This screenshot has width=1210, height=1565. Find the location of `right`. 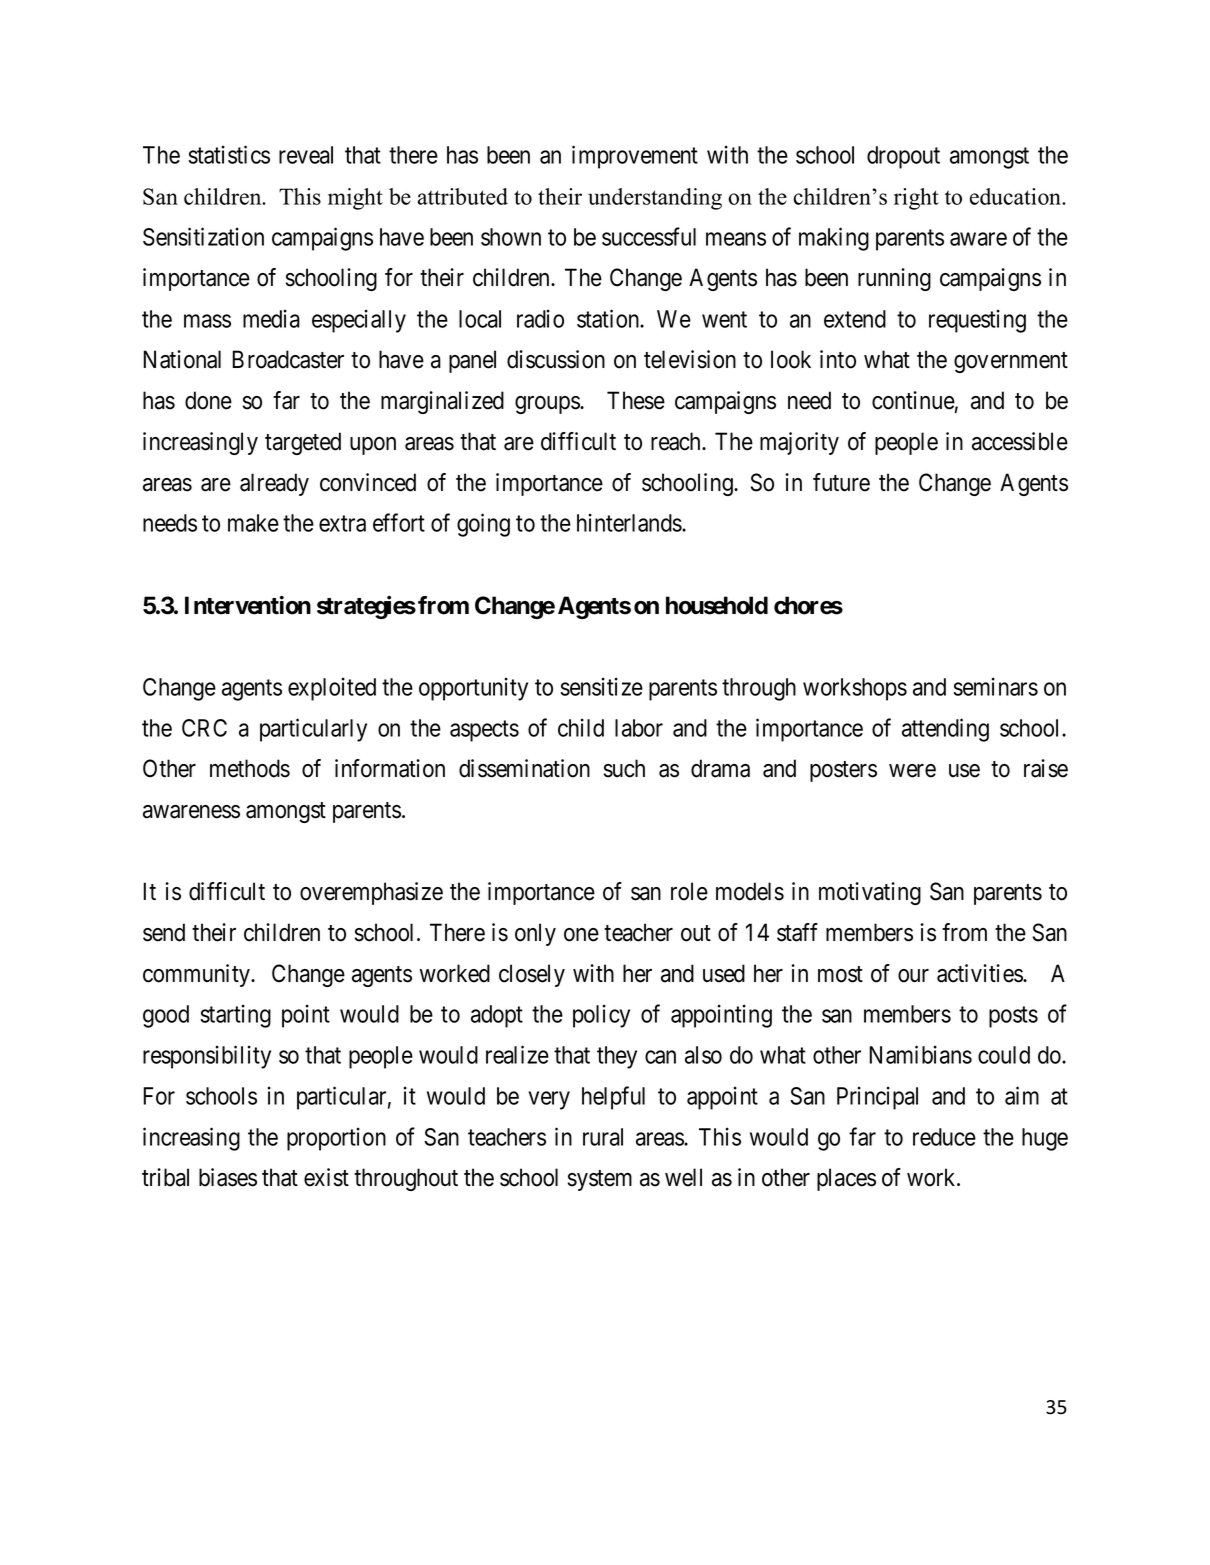

right is located at coordinates (916, 199).
